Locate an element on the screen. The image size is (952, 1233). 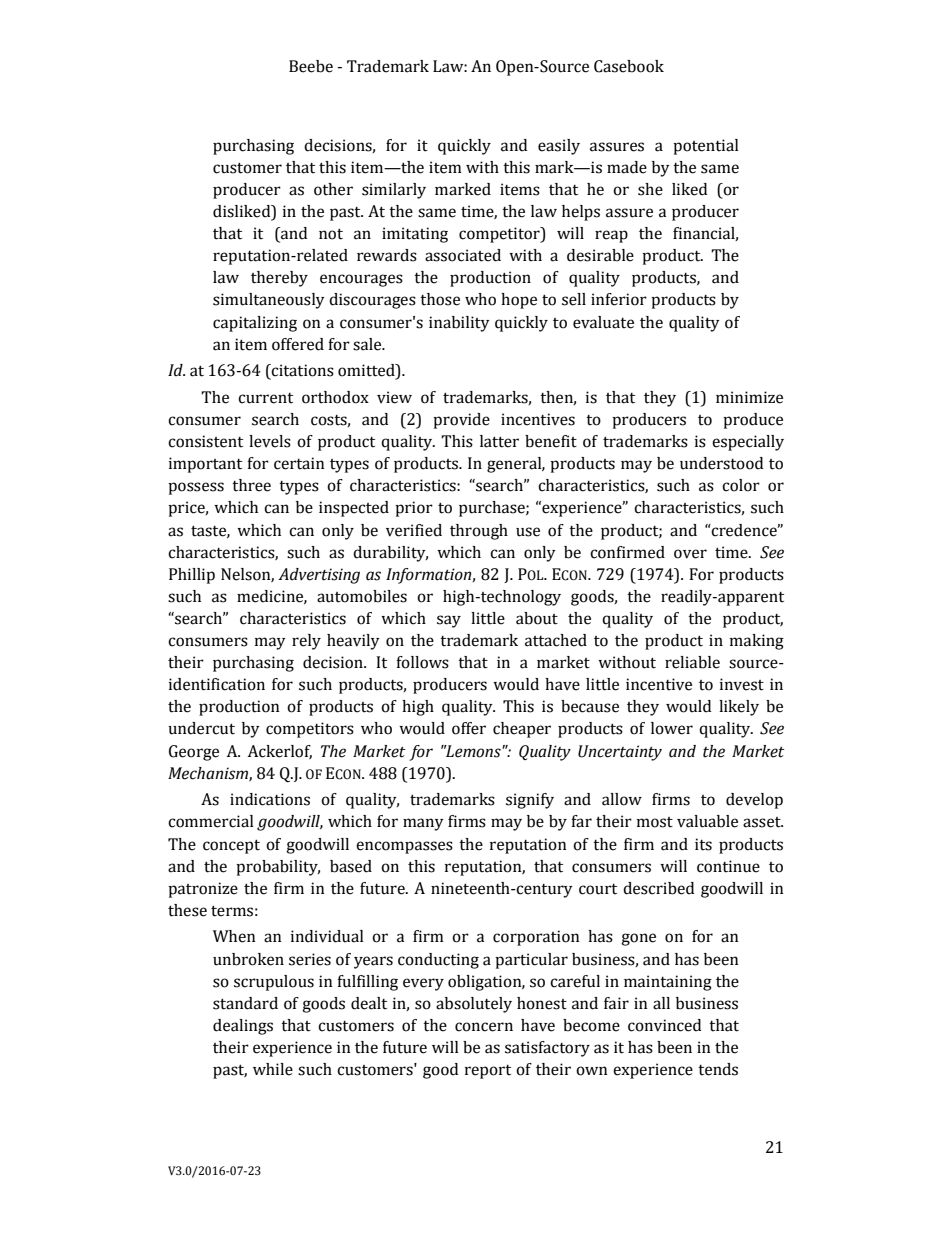
valuable is located at coordinates (707, 821).
